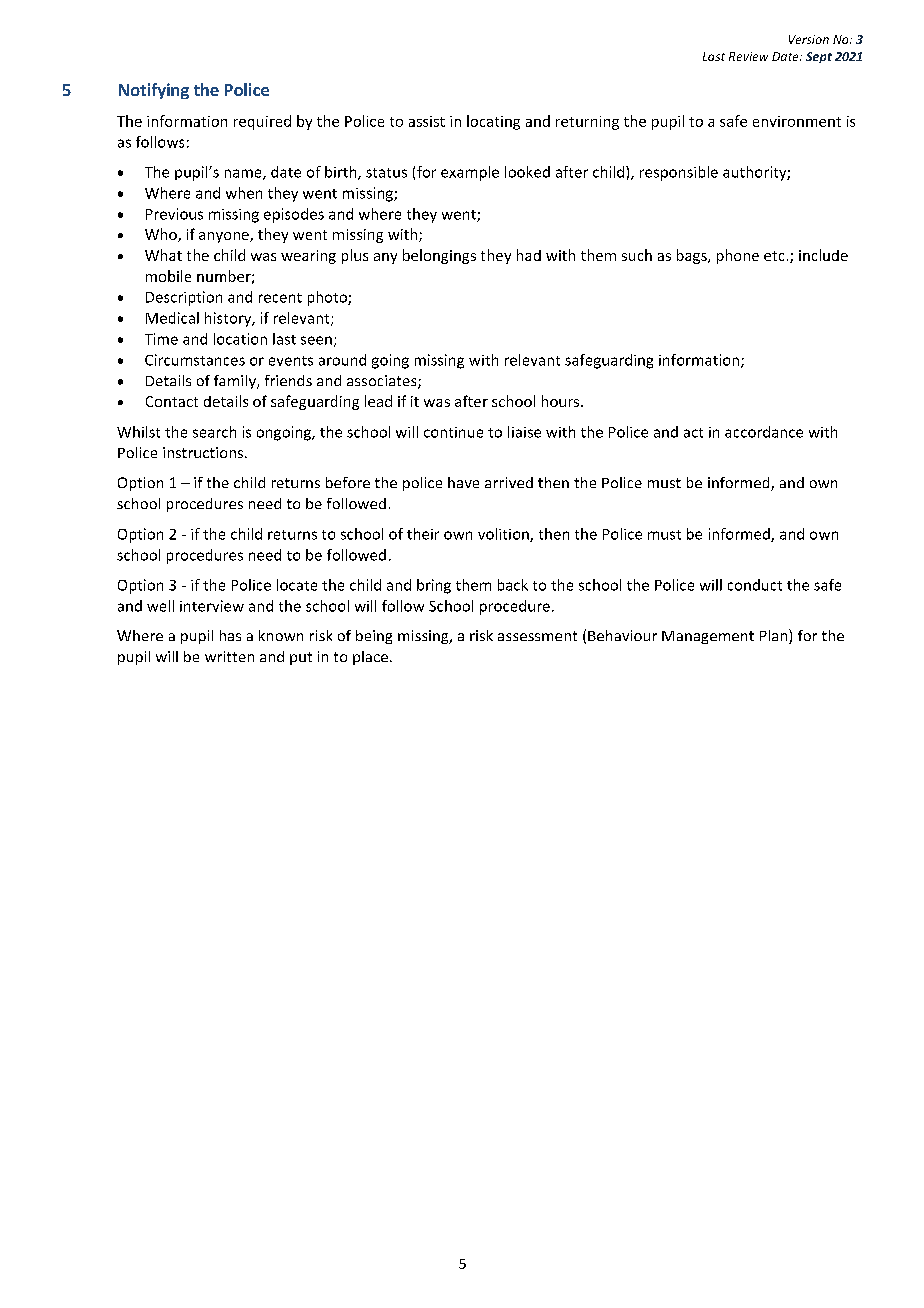 The height and width of the document is (1308, 924). What do you see at coordinates (439, 256) in the document?
I see `belongings` at bounding box center [439, 256].
